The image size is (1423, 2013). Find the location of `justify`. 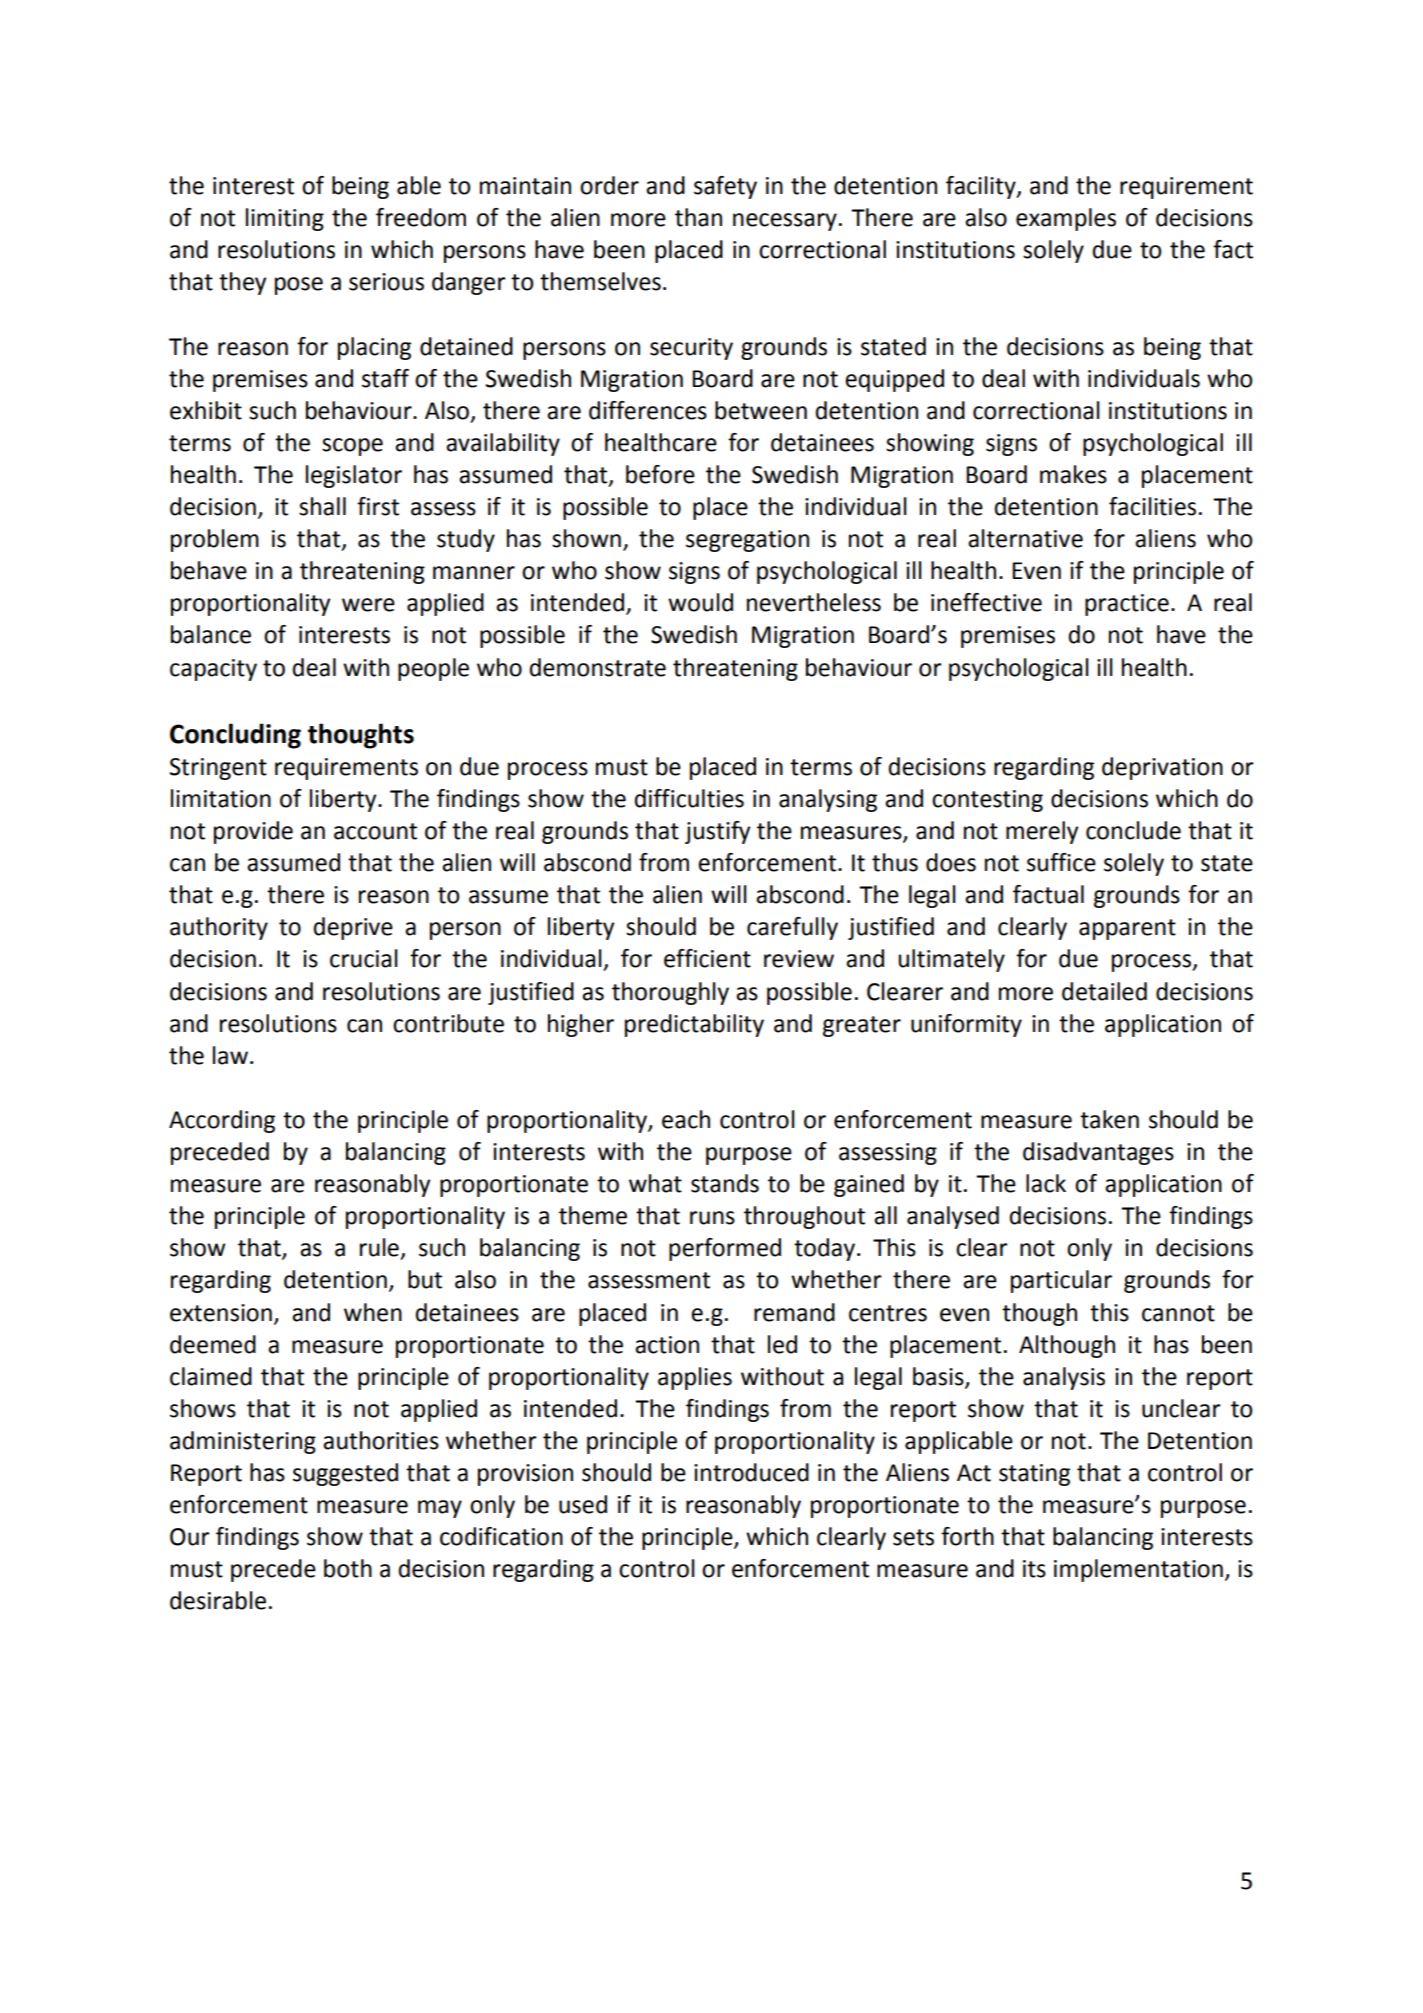

justify is located at coordinates (717, 832).
